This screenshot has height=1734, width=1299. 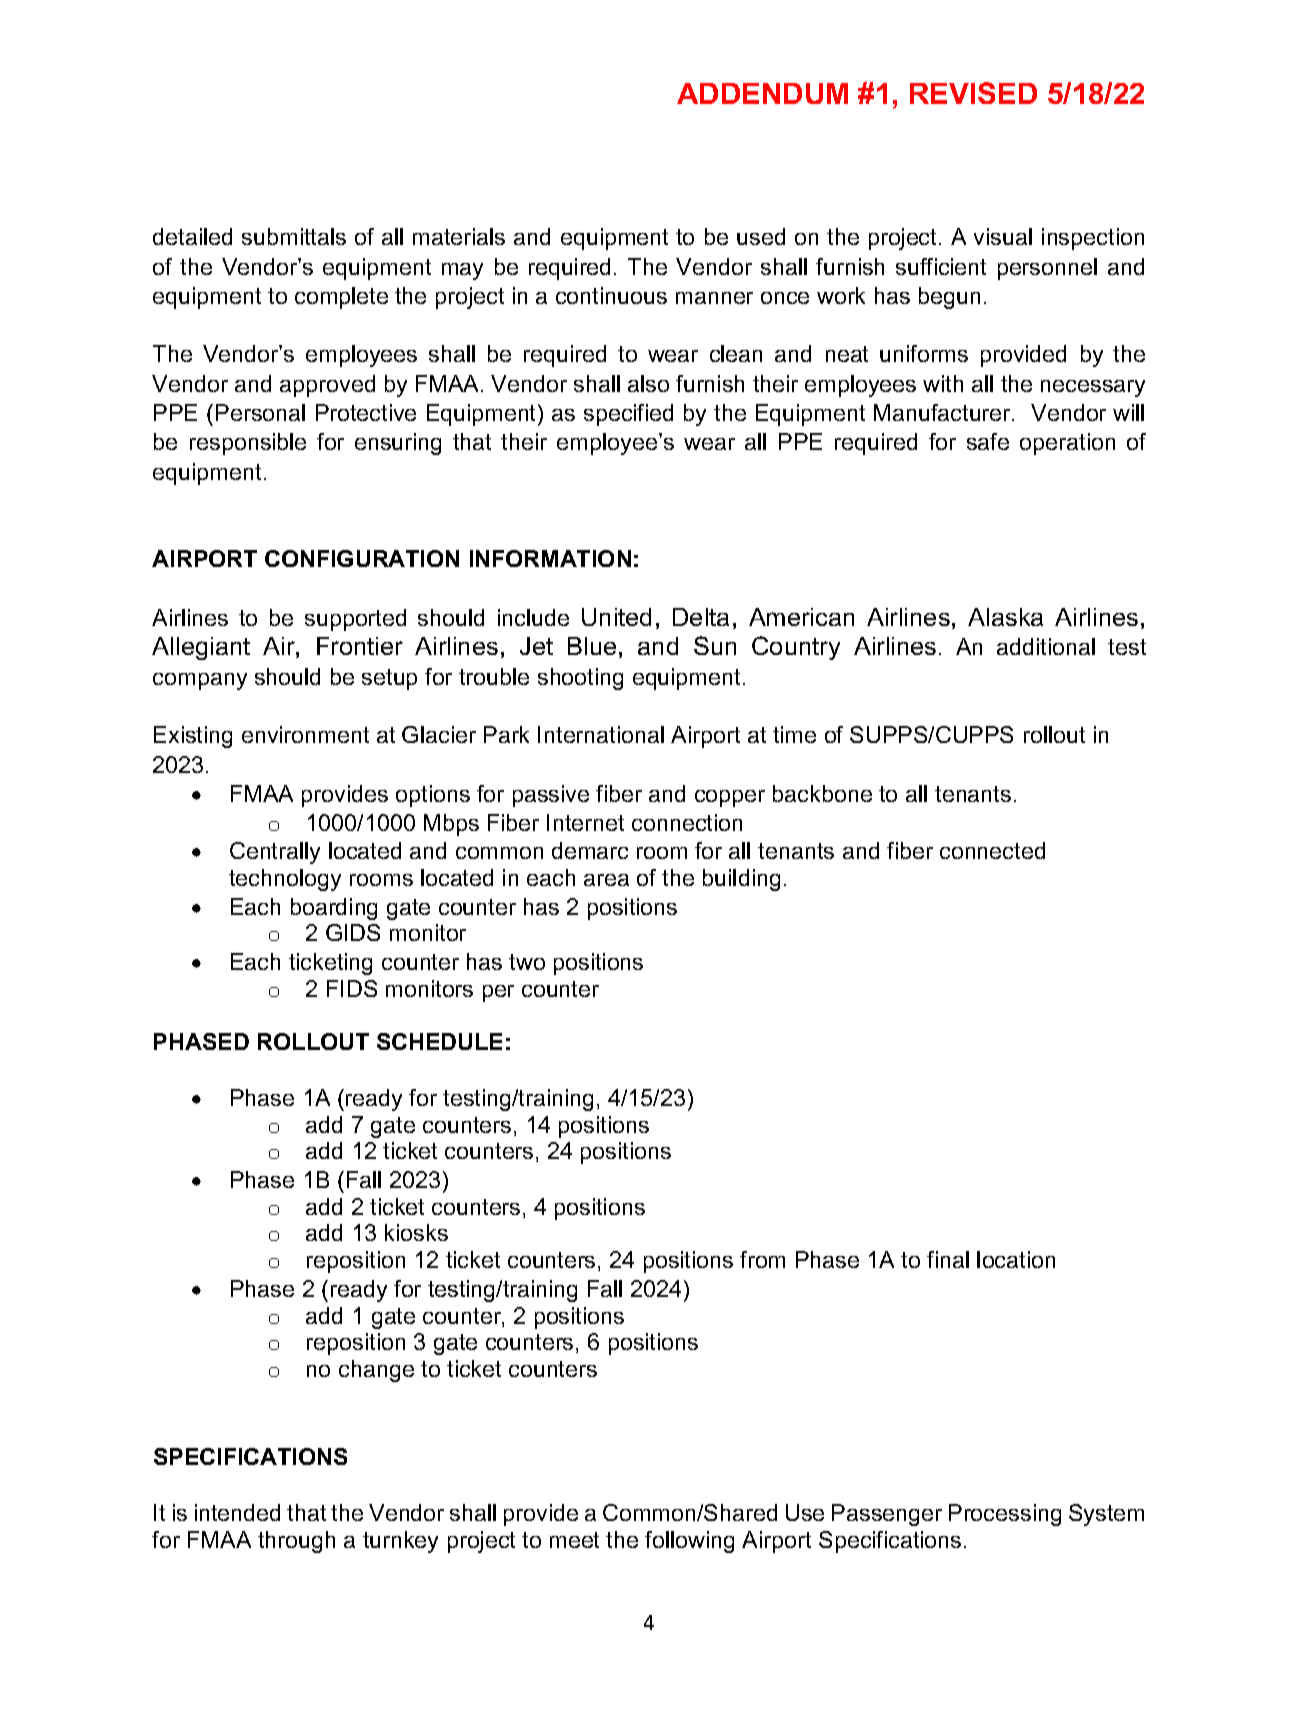 What do you see at coordinates (376, 1371) in the screenshot?
I see `change` at bounding box center [376, 1371].
